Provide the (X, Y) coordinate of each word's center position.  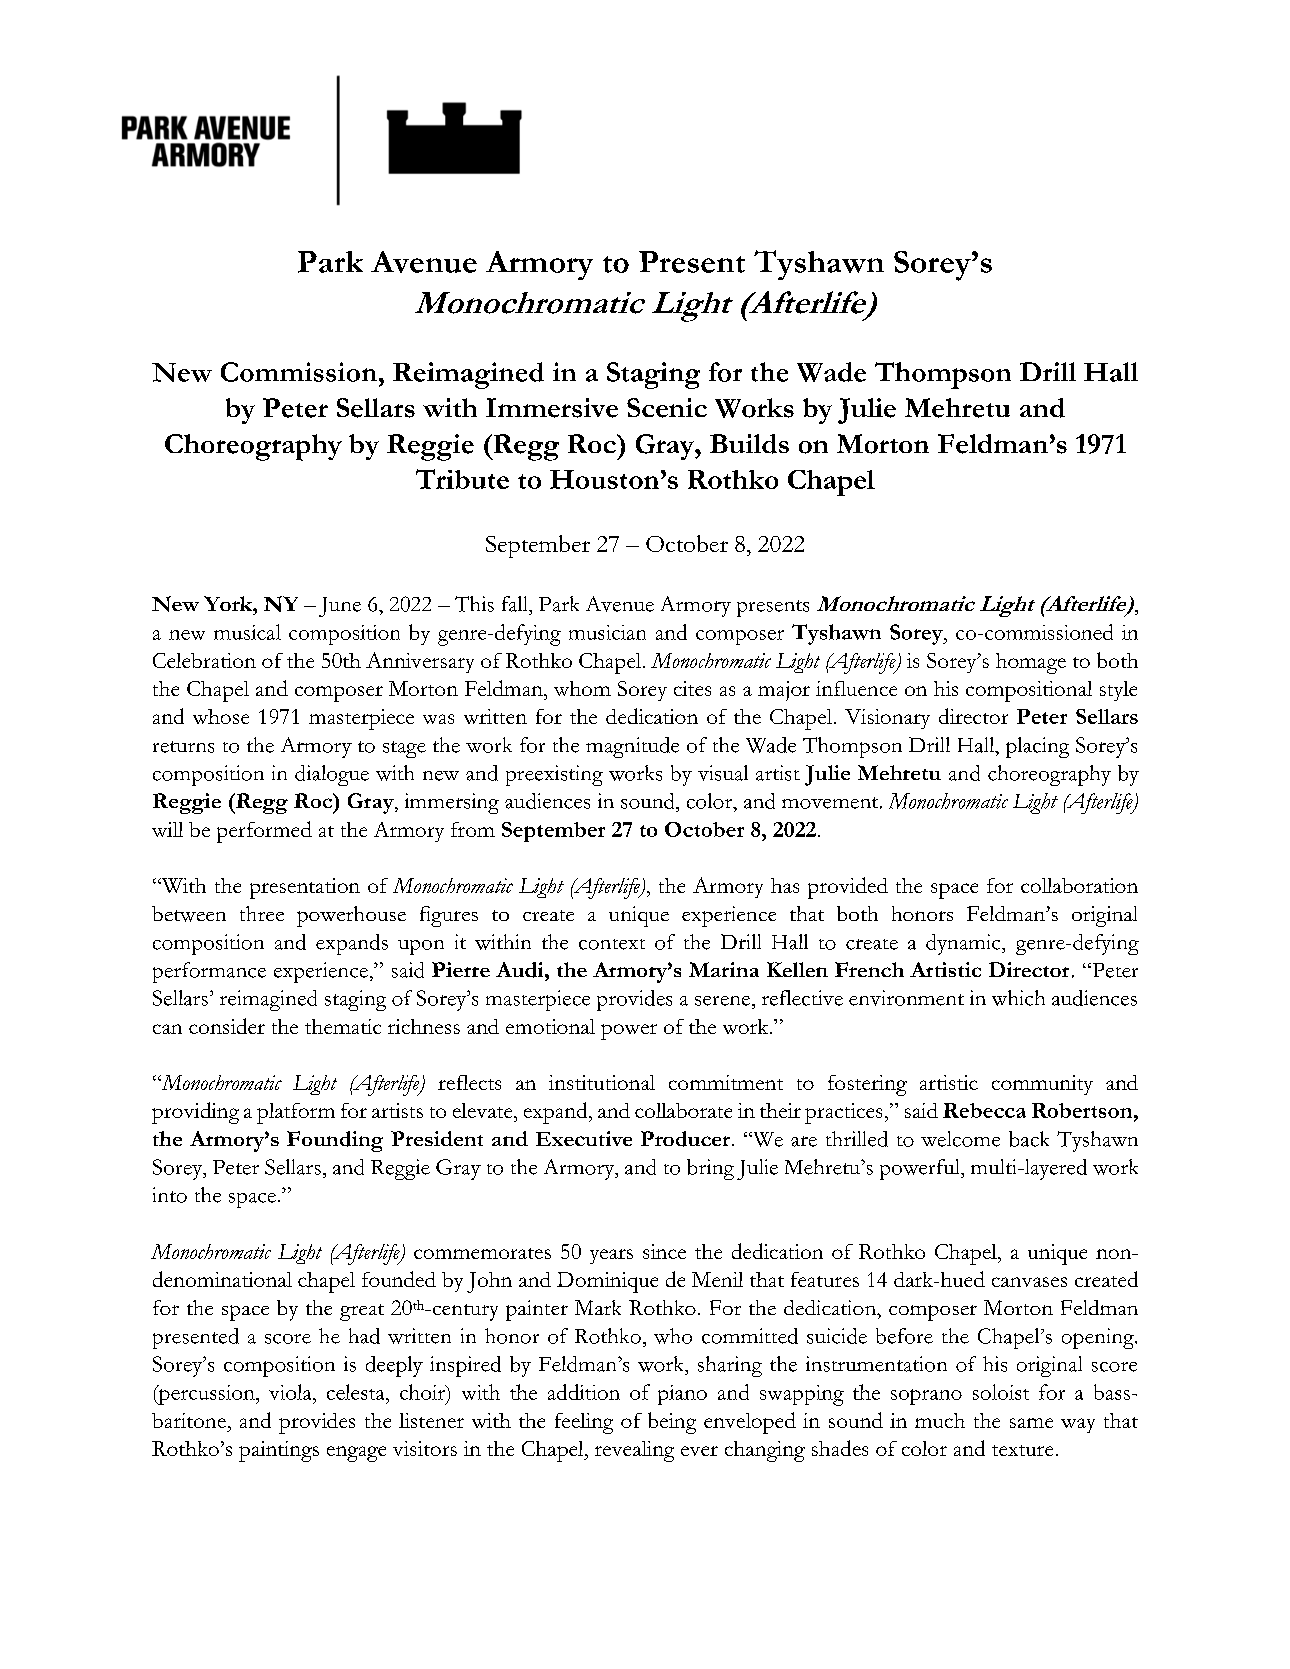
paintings (279, 1451)
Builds (749, 444)
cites (692, 688)
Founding (335, 1141)
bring (710, 1169)
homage (1031, 663)
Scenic (667, 408)
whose (221, 716)
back (1029, 1139)
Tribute (462, 479)
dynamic (964, 944)
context (612, 944)
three (262, 913)
